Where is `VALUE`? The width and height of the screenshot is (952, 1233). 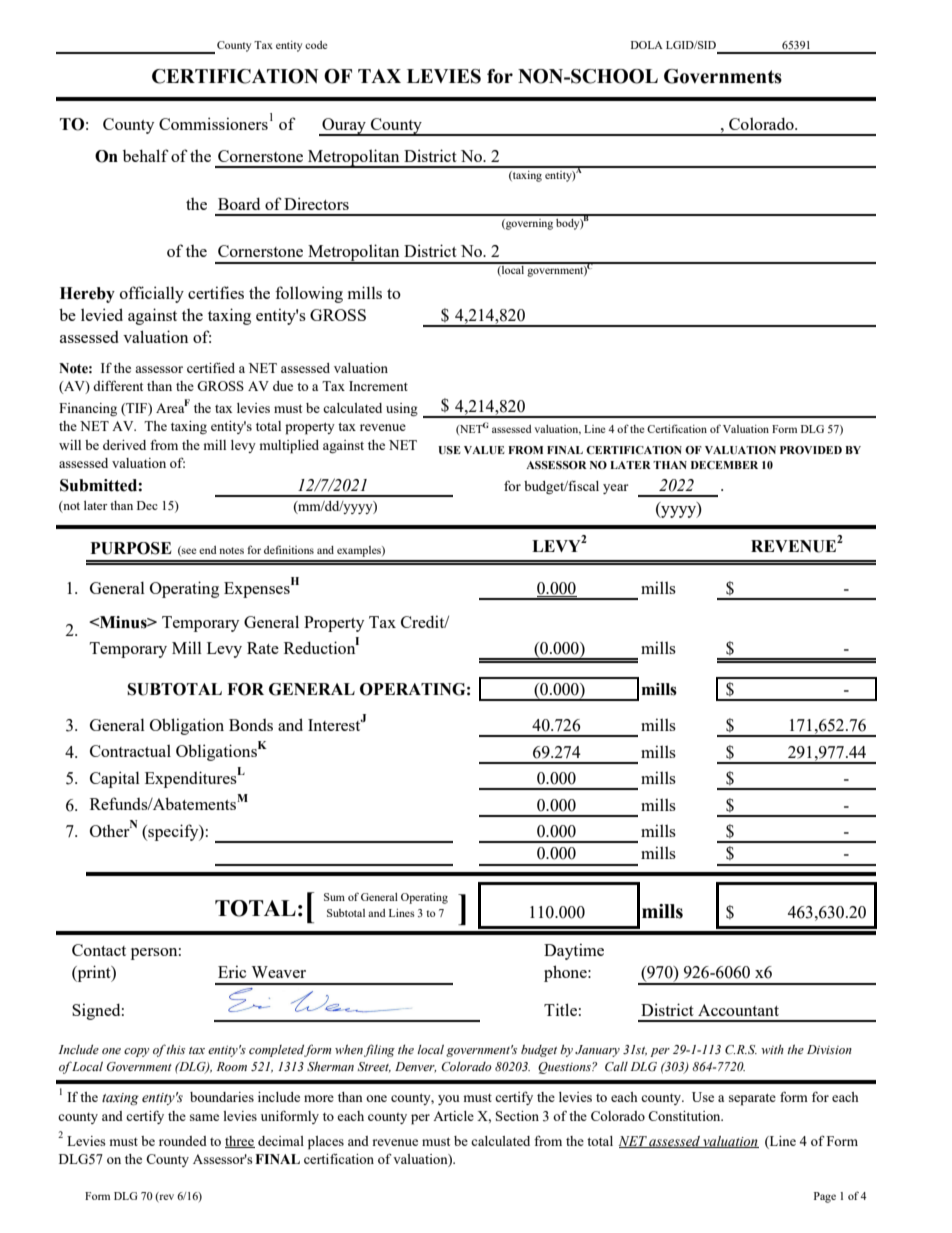 VALUE is located at coordinates (484, 450).
